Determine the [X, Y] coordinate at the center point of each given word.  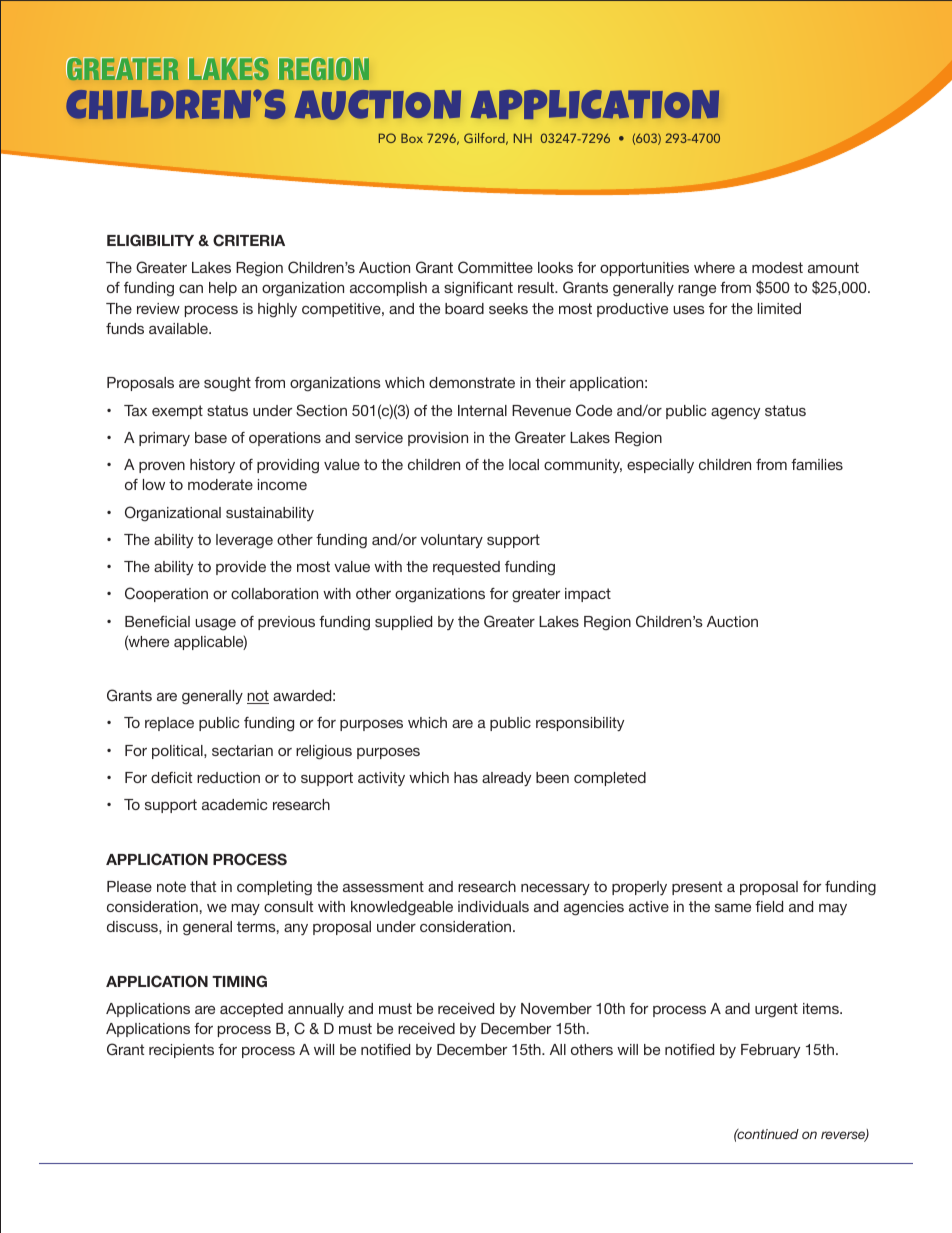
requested [466, 568]
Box [412, 138]
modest [777, 267]
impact [588, 595]
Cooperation [166, 594]
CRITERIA [249, 240]
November [556, 1008]
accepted [251, 1010]
